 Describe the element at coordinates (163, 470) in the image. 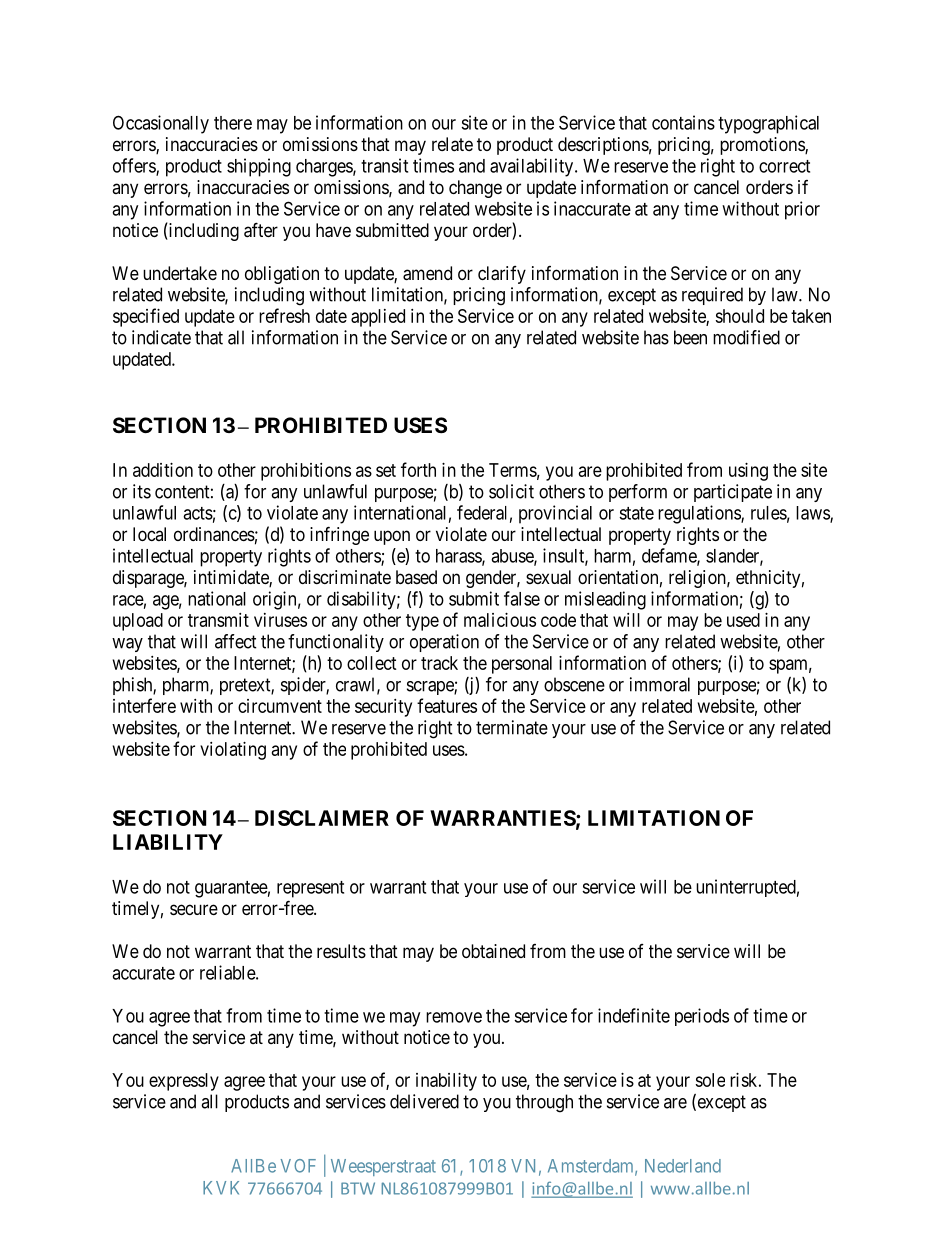

I see `addition` at that location.
